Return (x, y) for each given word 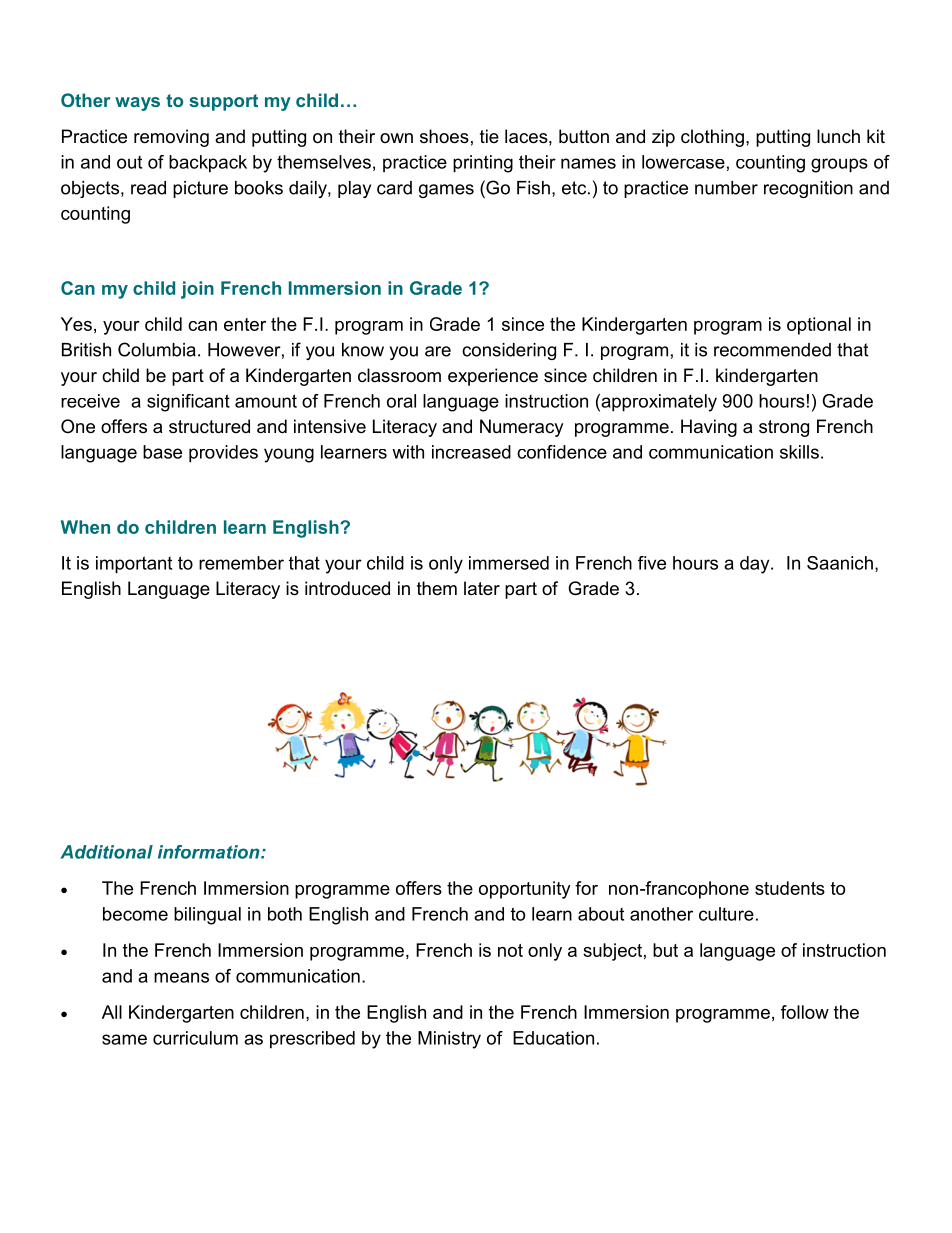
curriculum (195, 1038)
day (756, 565)
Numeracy (522, 428)
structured (209, 426)
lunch (838, 136)
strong (784, 428)
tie (489, 136)
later (482, 588)
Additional (106, 852)
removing (171, 138)
